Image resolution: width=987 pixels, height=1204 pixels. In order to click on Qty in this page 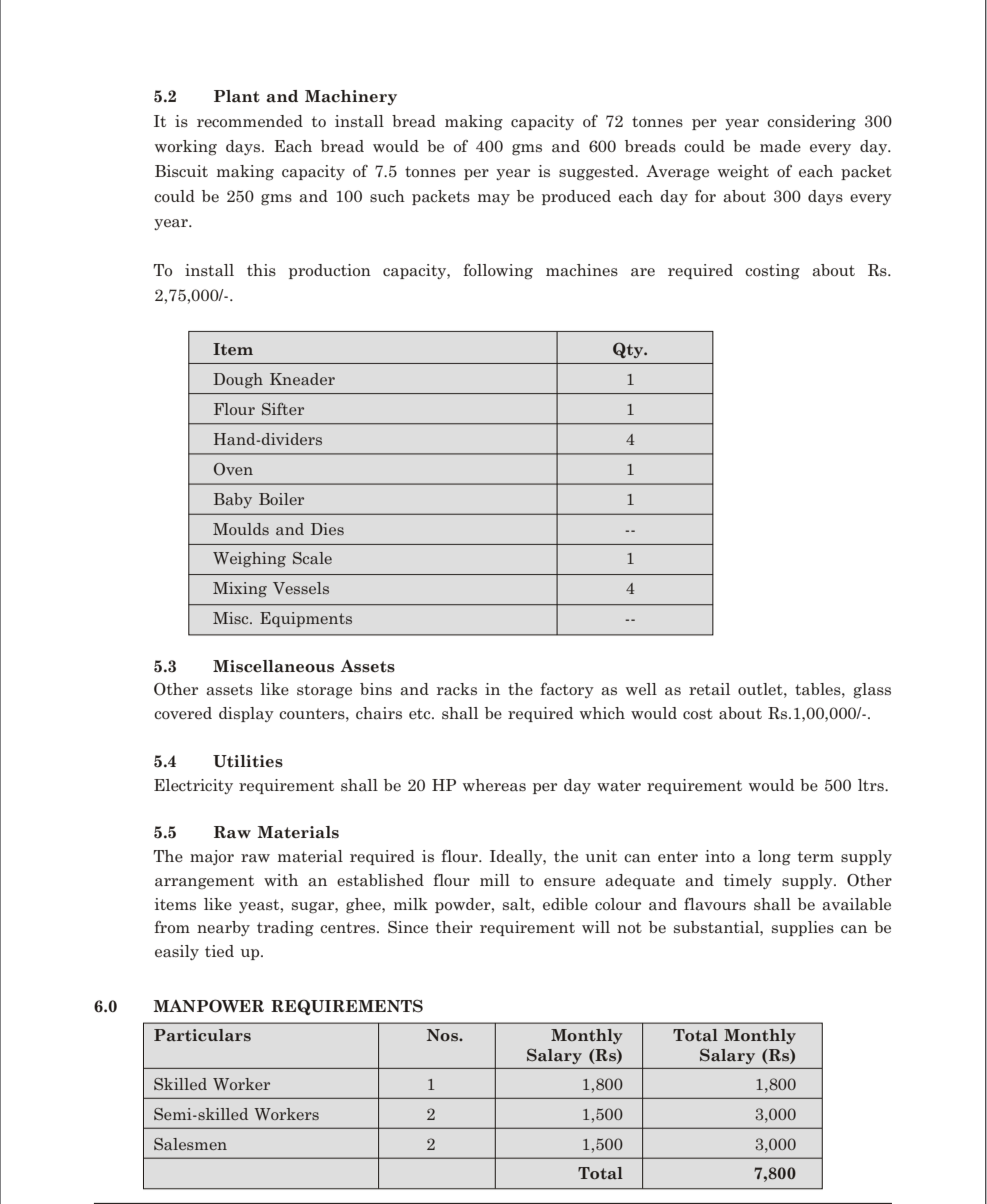, I will do `click(629, 350)`.
